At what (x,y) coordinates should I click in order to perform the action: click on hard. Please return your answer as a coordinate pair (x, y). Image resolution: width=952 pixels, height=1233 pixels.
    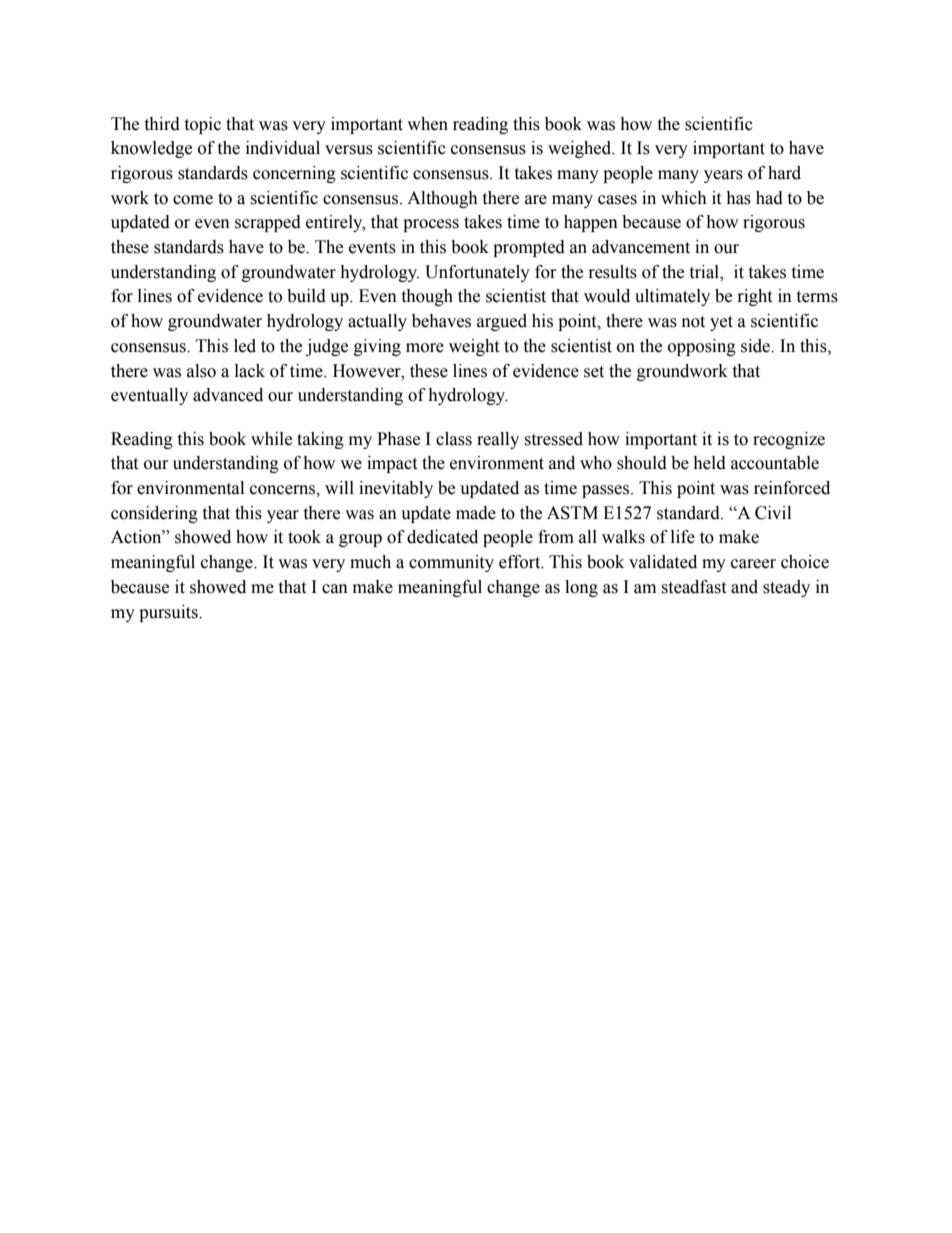
    Looking at the image, I should click on (784, 173).
